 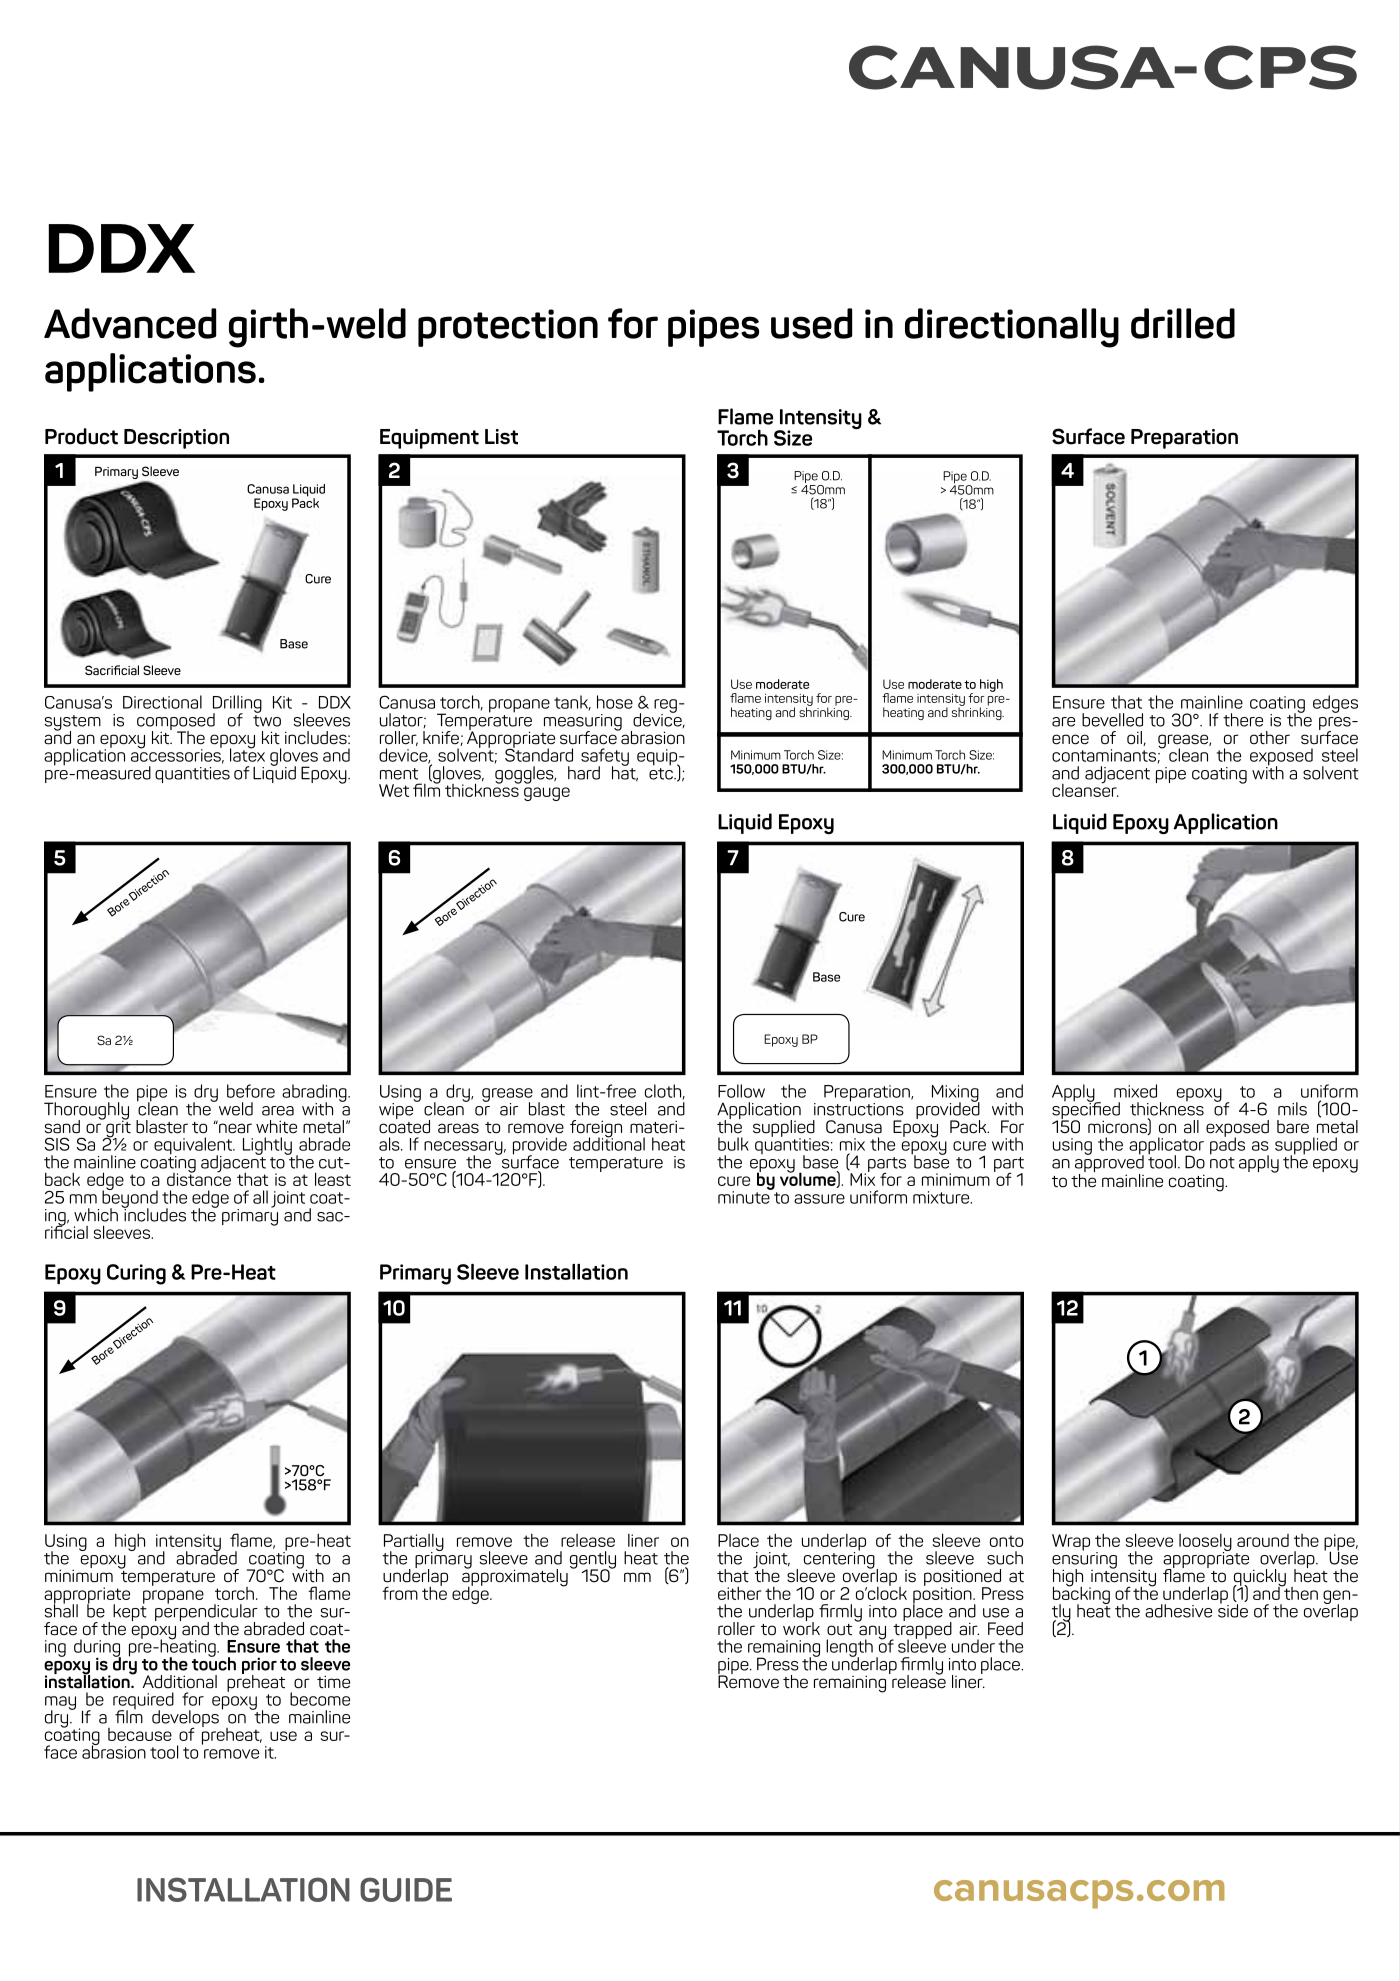 I want to click on Advanced, so click(x=130, y=323).
